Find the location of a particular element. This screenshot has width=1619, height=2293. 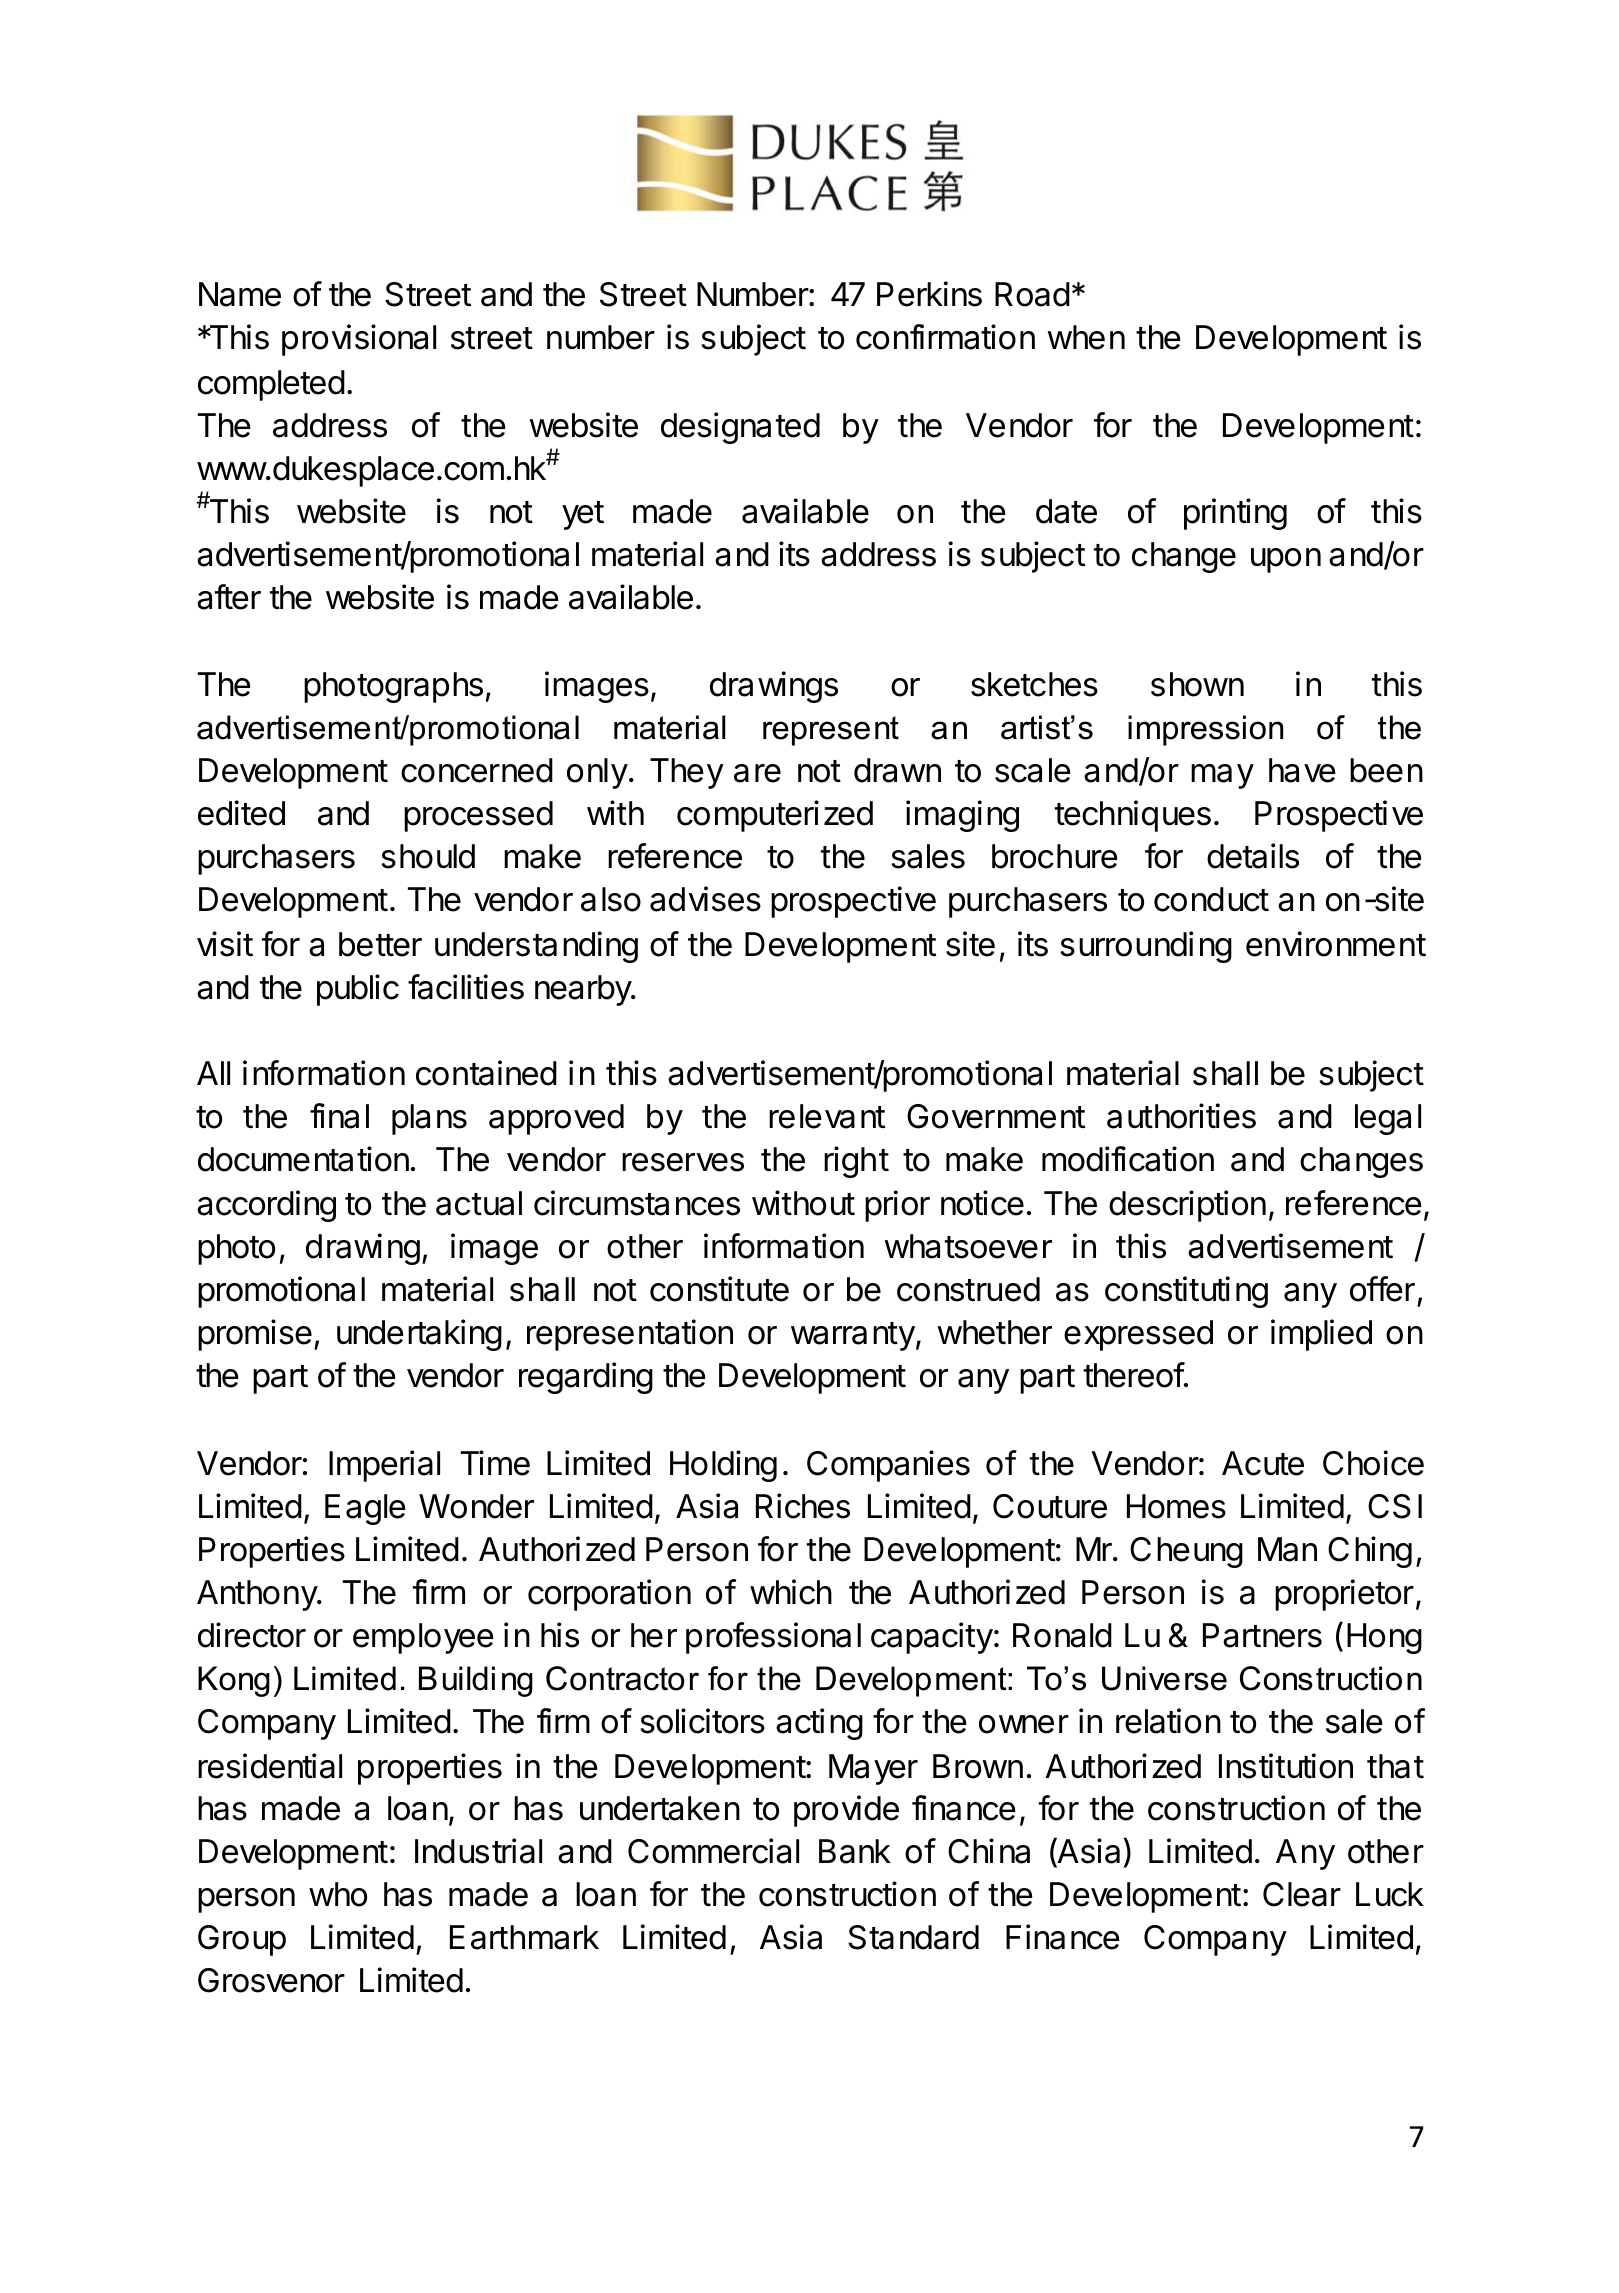

Perkins is located at coordinates (929, 294).
